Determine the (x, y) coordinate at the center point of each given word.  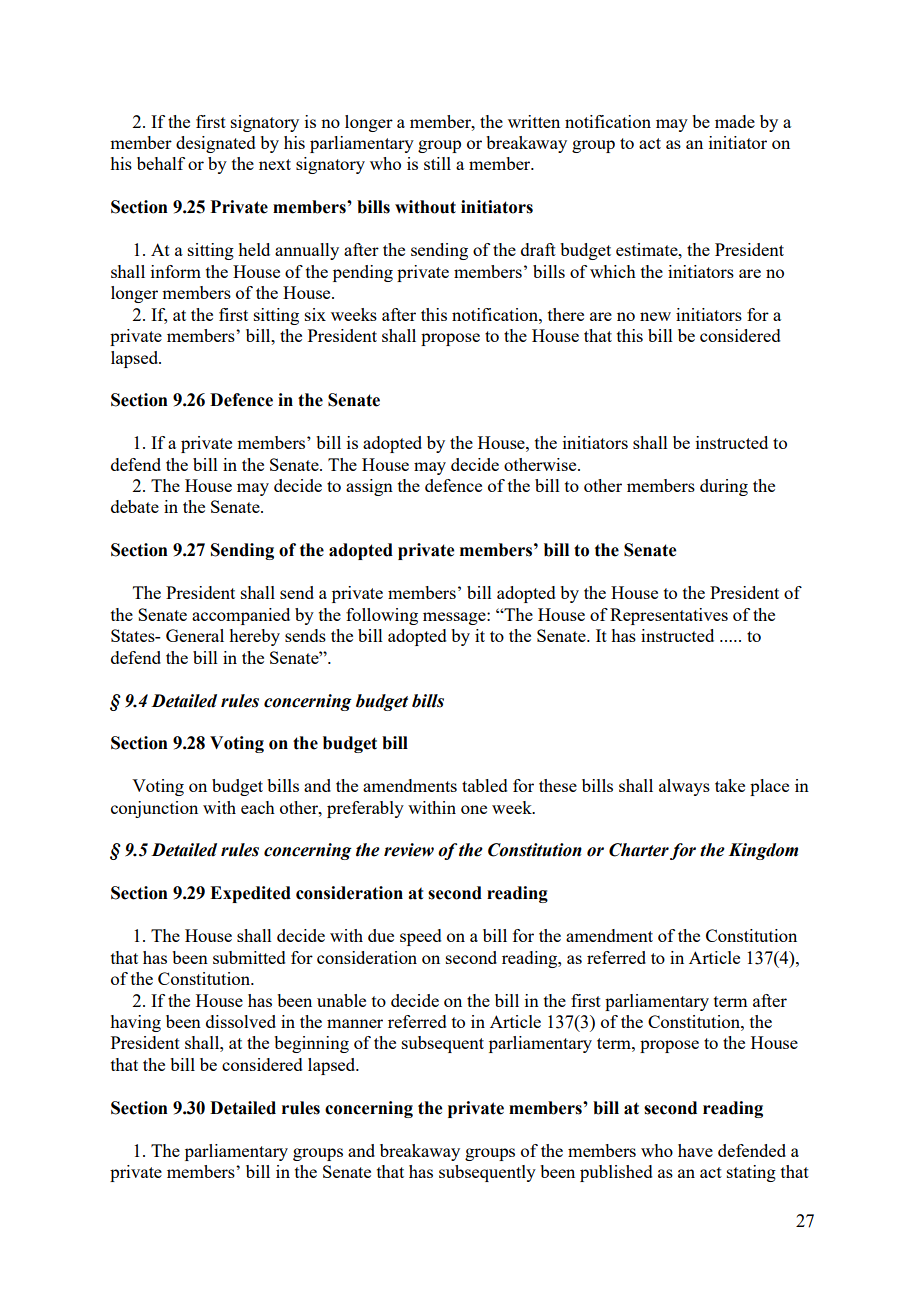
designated (216, 144)
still (437, 163)
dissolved (241, 1021)
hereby (254, 637)
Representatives (669, 616)
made (735, 121)
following (382, 616)
